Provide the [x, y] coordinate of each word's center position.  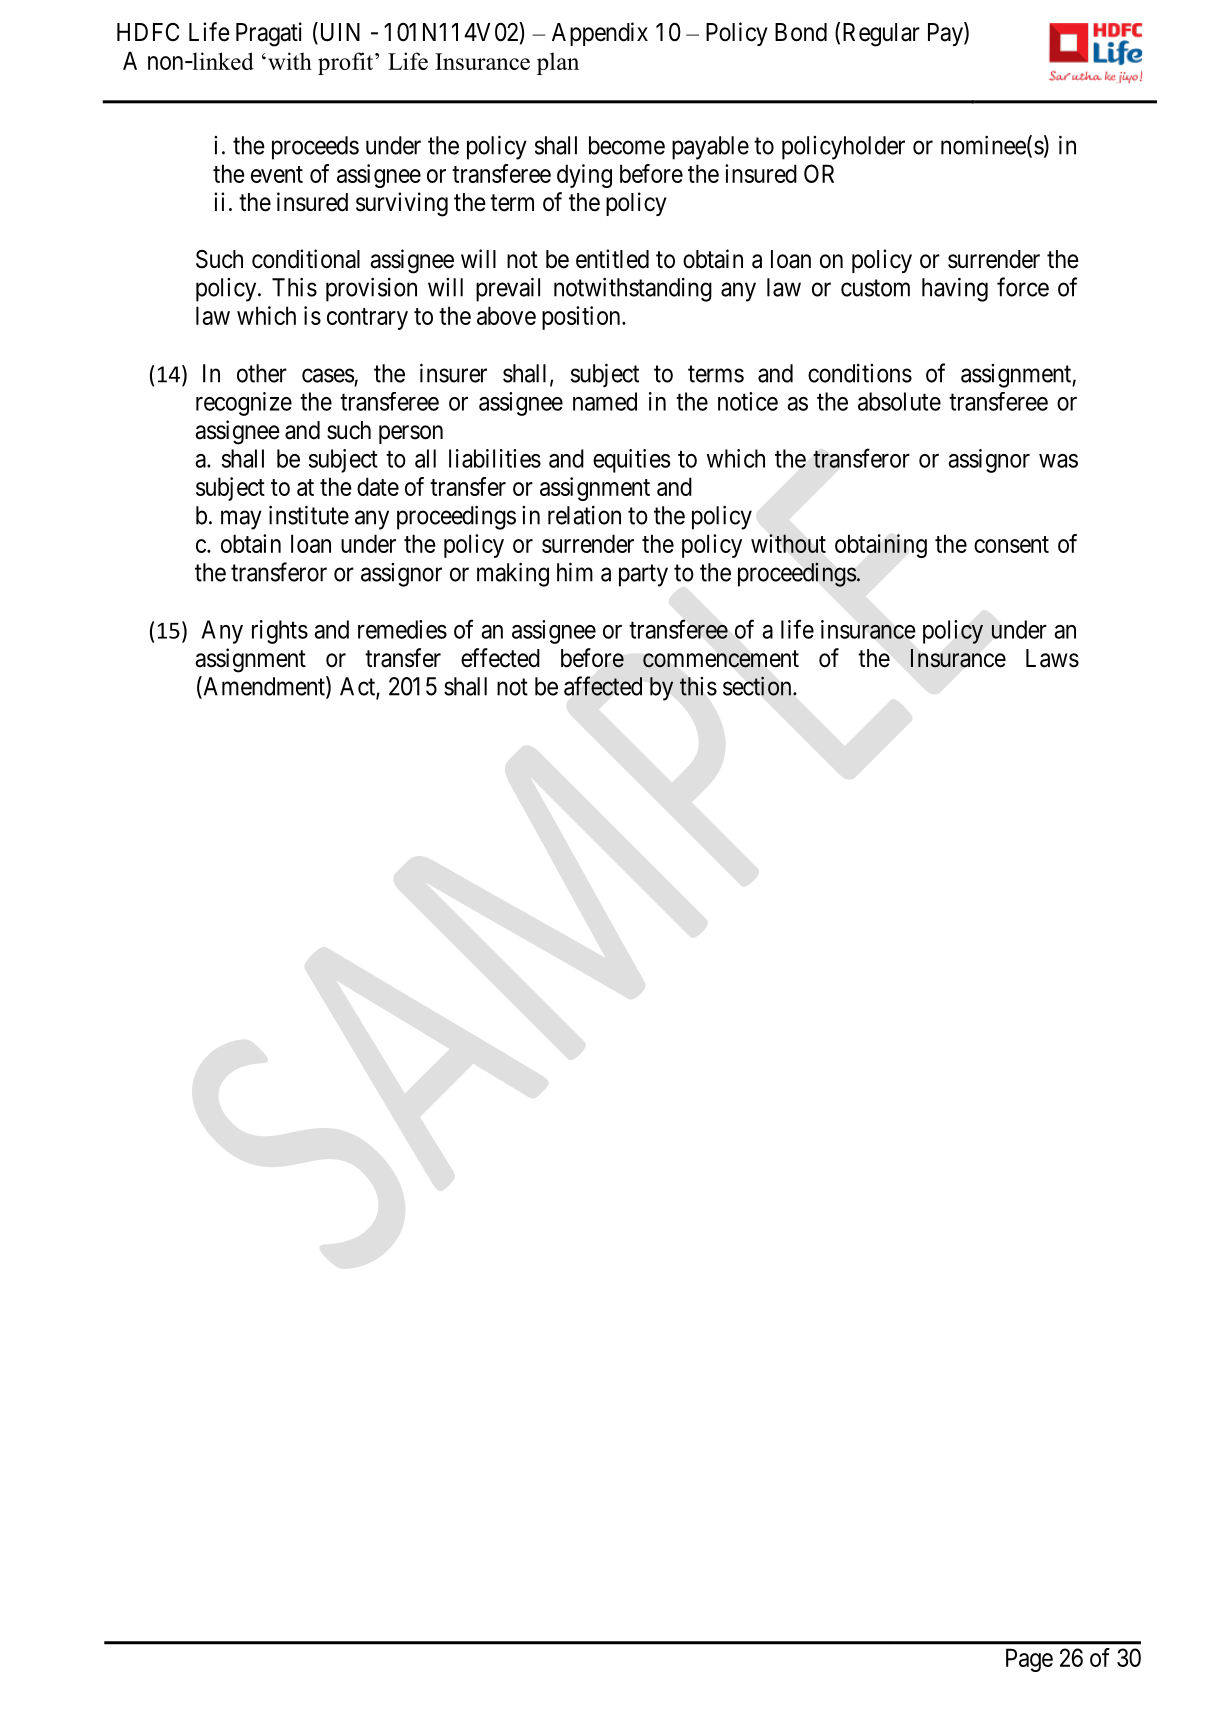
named [605, 401]
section [758, 686]
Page [1029, 1660]
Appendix [600, 34]
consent [1011, 544]
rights [280, 632]
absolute [899, 401]
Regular [881, 35]
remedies [402, 629]
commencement [721, 659]
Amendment [264, 687]
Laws [1052, 658]
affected [603, 686]
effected [500, 658]
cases [328, 375]
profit [347, 63]
